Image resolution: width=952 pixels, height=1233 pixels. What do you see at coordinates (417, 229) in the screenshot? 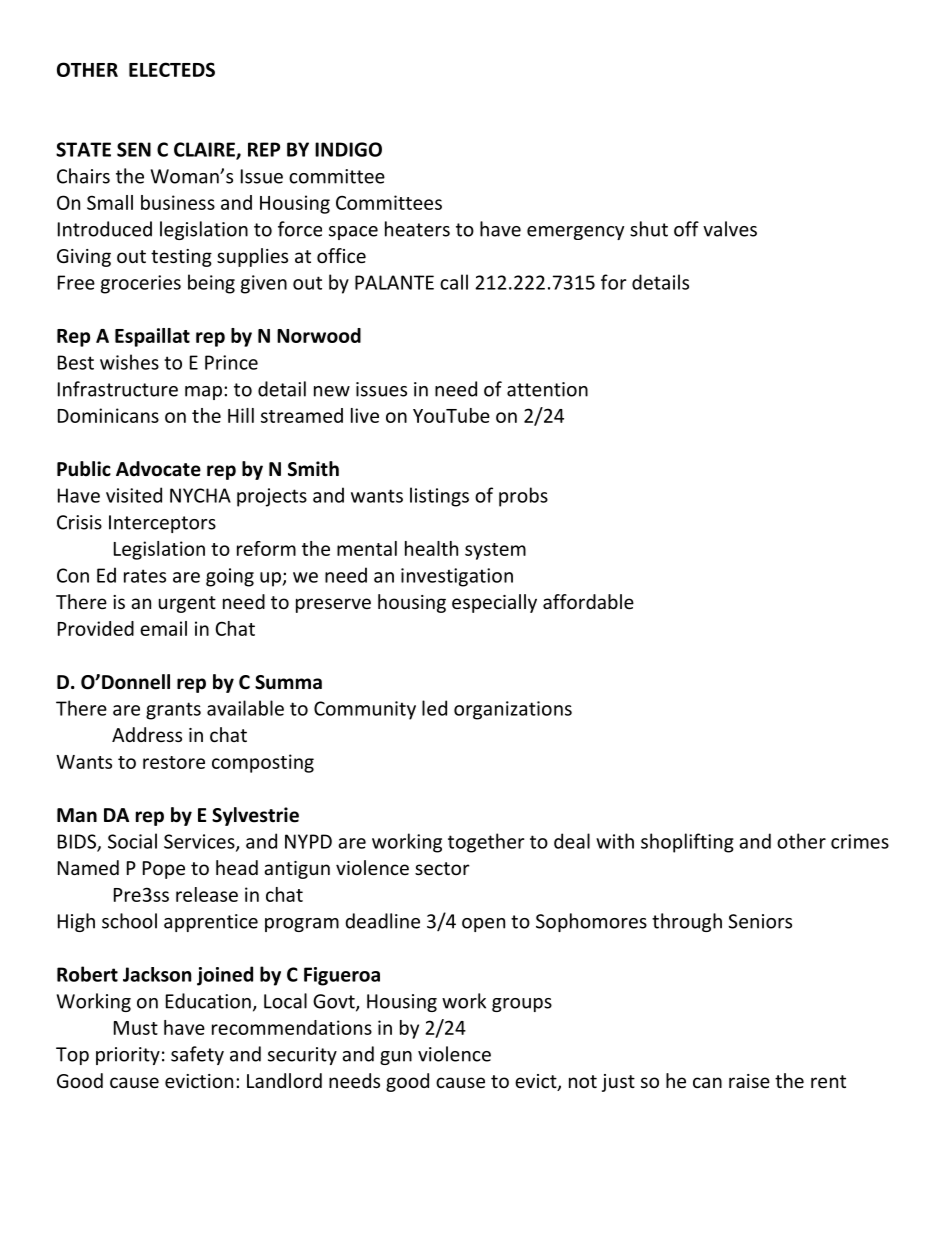
I see `heaters` at bounding box center [417, 229].
